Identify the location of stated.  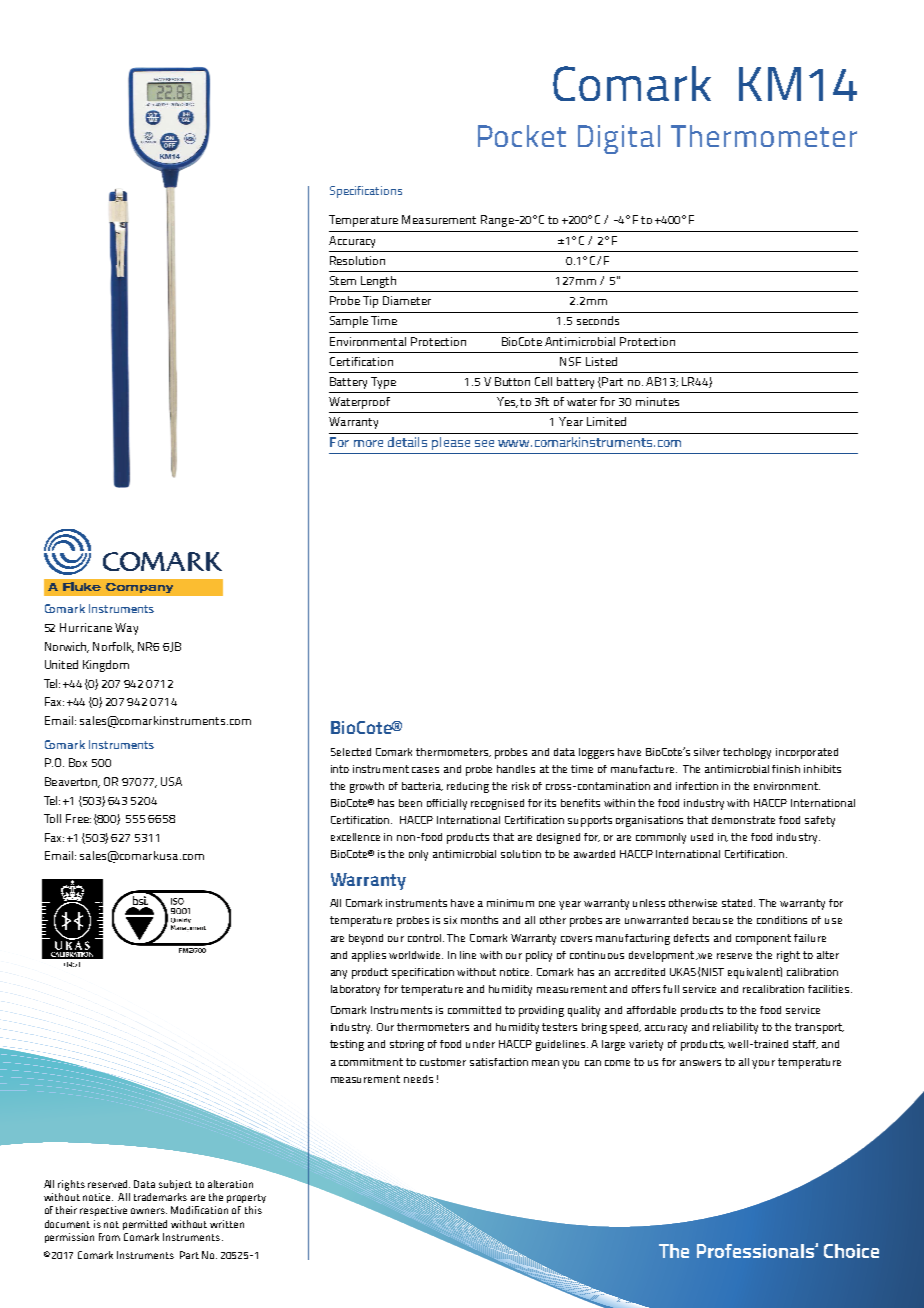
(738, 903).
